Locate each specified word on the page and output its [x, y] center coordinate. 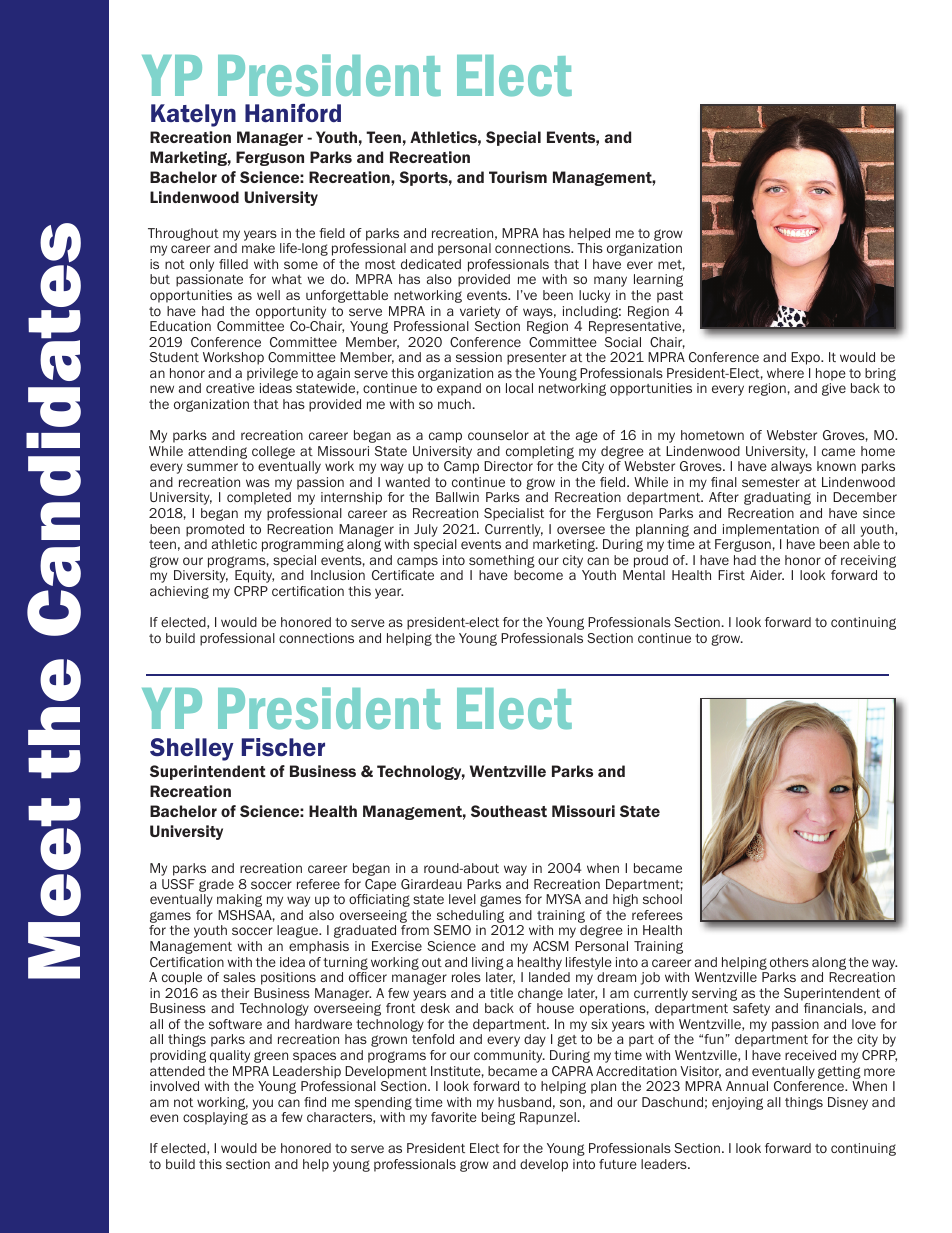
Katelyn [193, 115]
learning [658, 280]
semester [771, 482]
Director [508, 466]
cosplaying [215, 1118]
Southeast [509, 811]
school [662, 899]
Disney [848, 1103]
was [258, 483]
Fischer [283, 747]
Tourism [518, 177]
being [498, 1118]
